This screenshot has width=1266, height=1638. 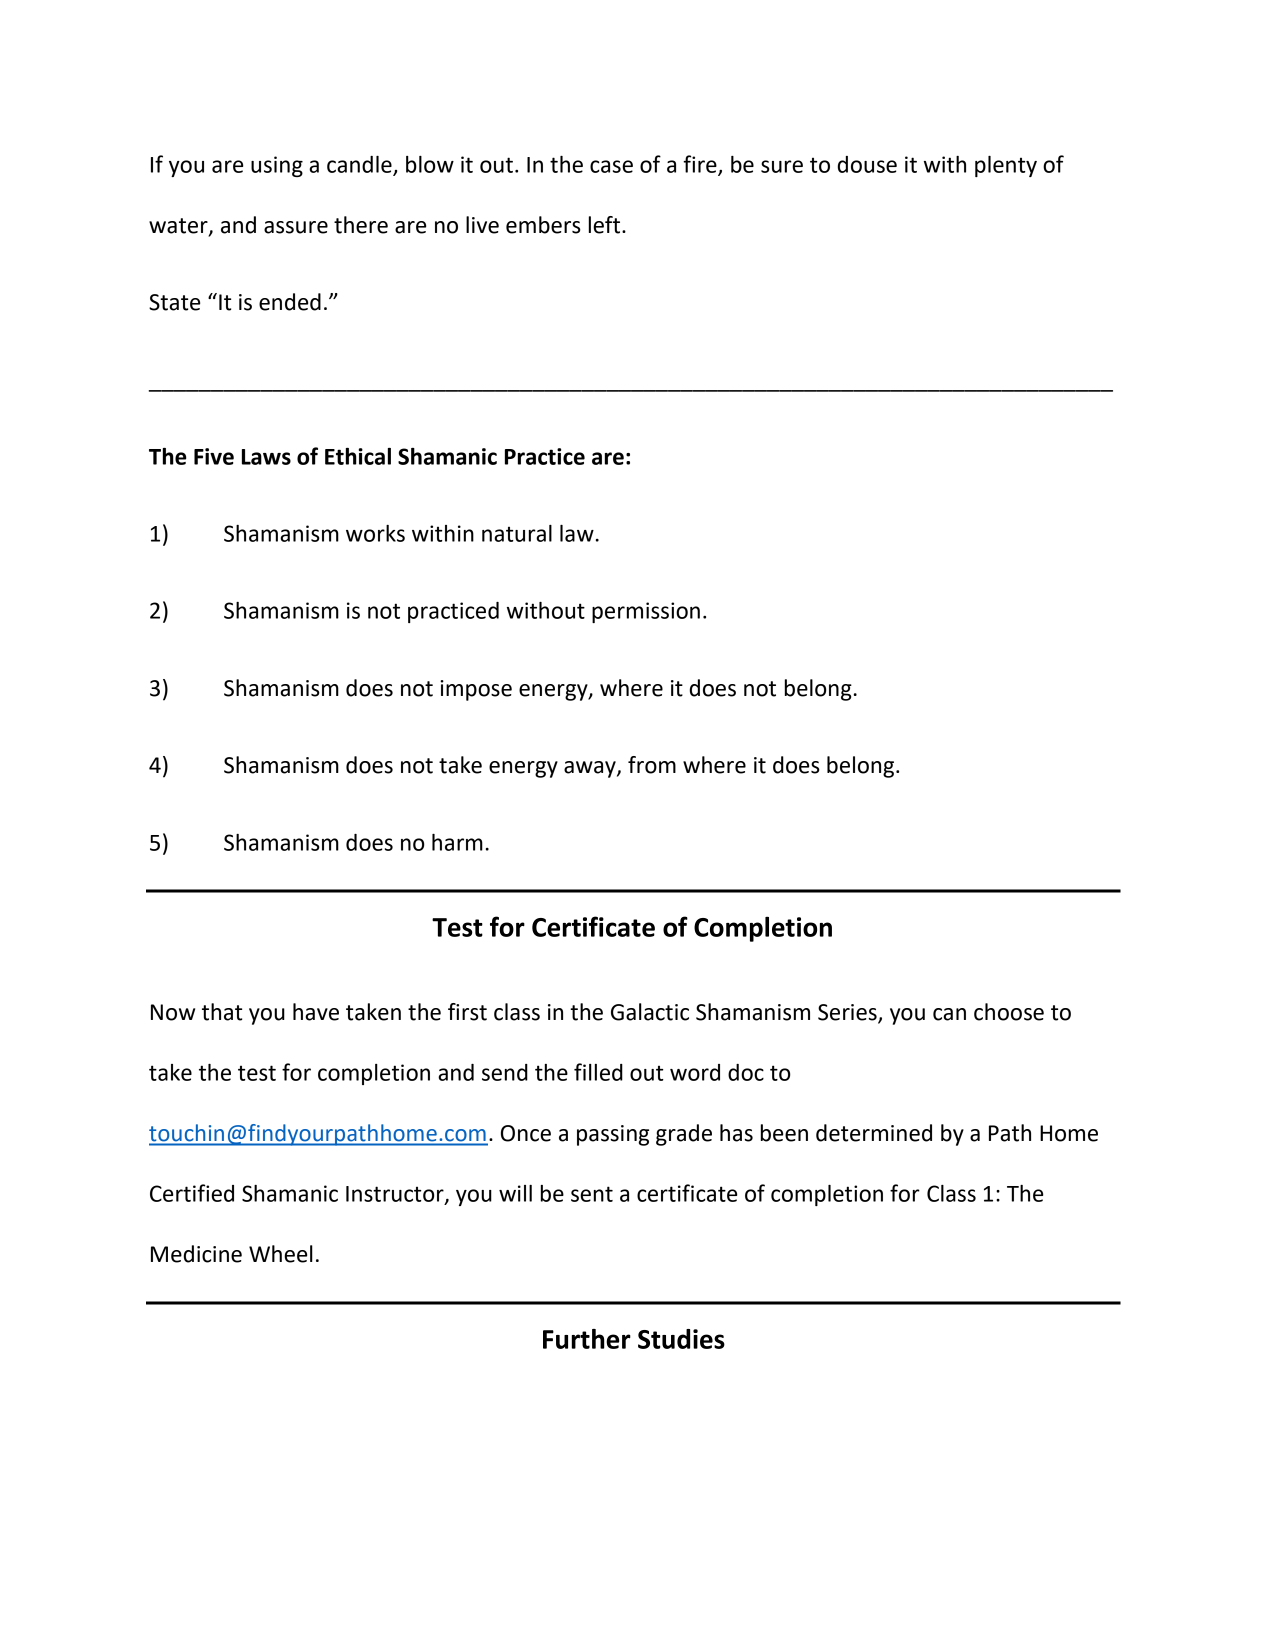 I want to click on natural, so click(x=517, y=533).
